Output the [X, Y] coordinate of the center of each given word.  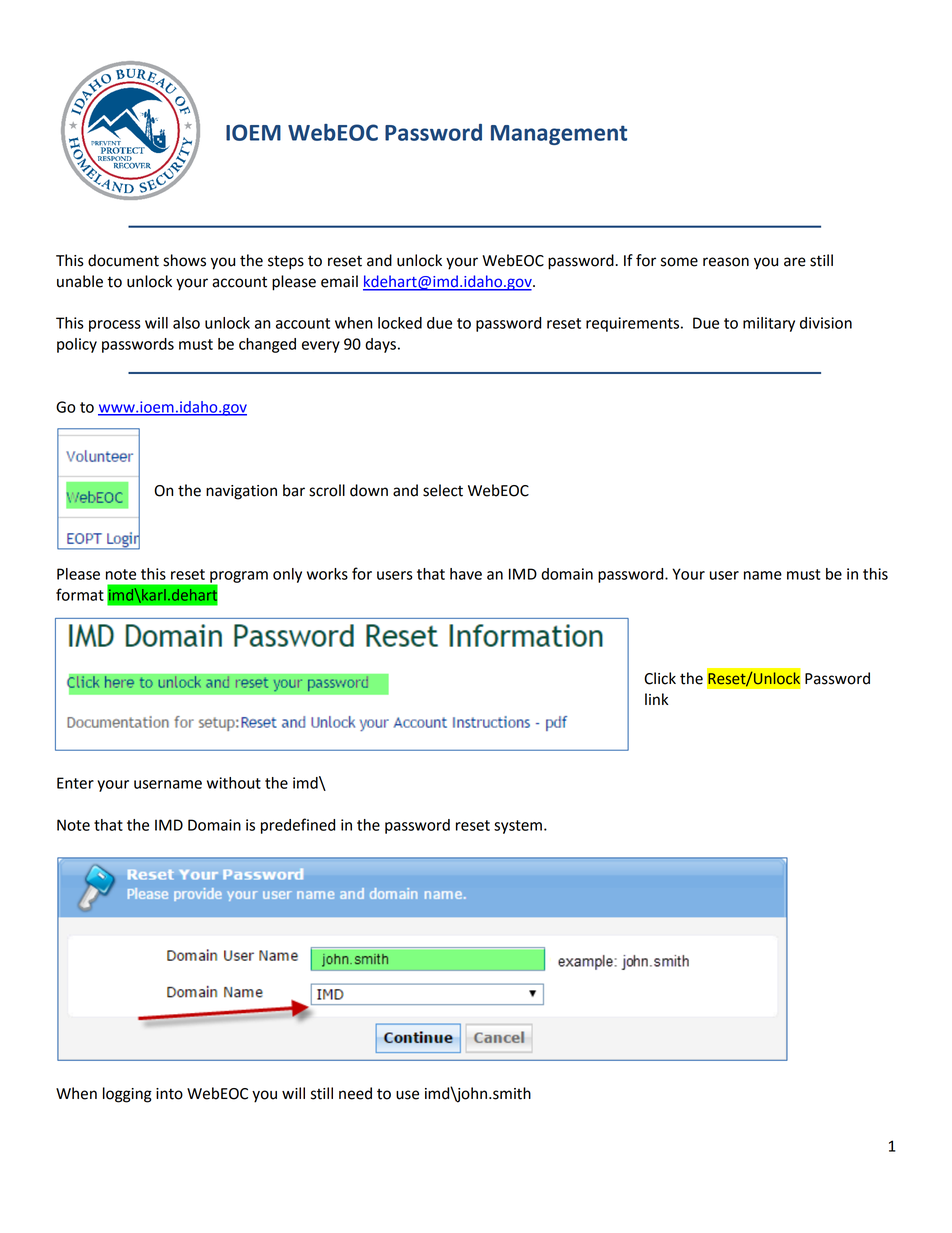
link [656, 699]
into [169, 1094]
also [186, 323]
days [380, 345]
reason [726, 262]
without [234, 783]
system [518, 827]
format [80, 594]
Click [660, 678]
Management [559, 135]
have [466, 574]
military [769, 324]
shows [184, 260]
